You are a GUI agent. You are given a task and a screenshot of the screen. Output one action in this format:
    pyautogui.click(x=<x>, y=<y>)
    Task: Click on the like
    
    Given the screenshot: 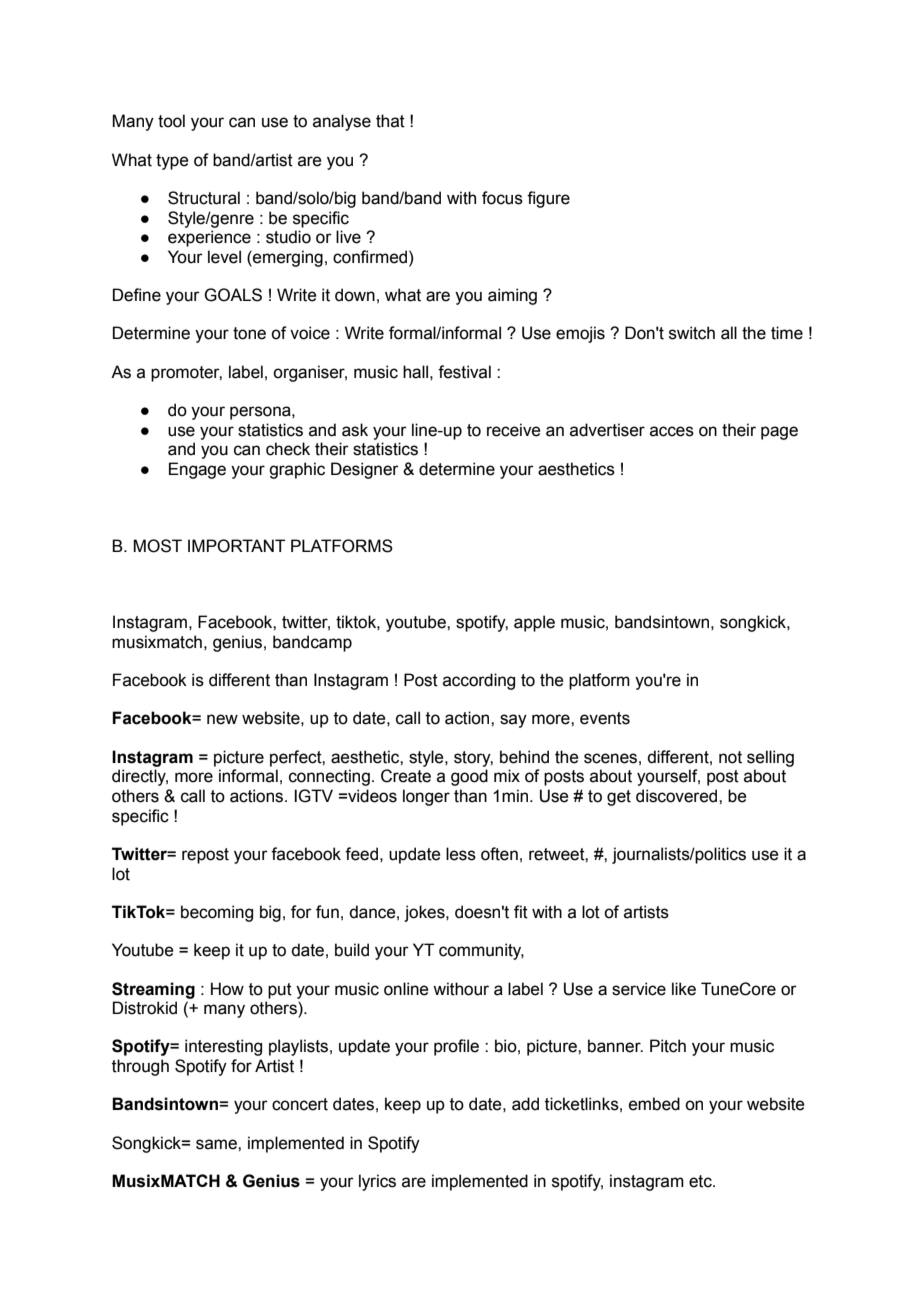 What is the action you would take?
    pyautogui.click(x=684, y=989)
